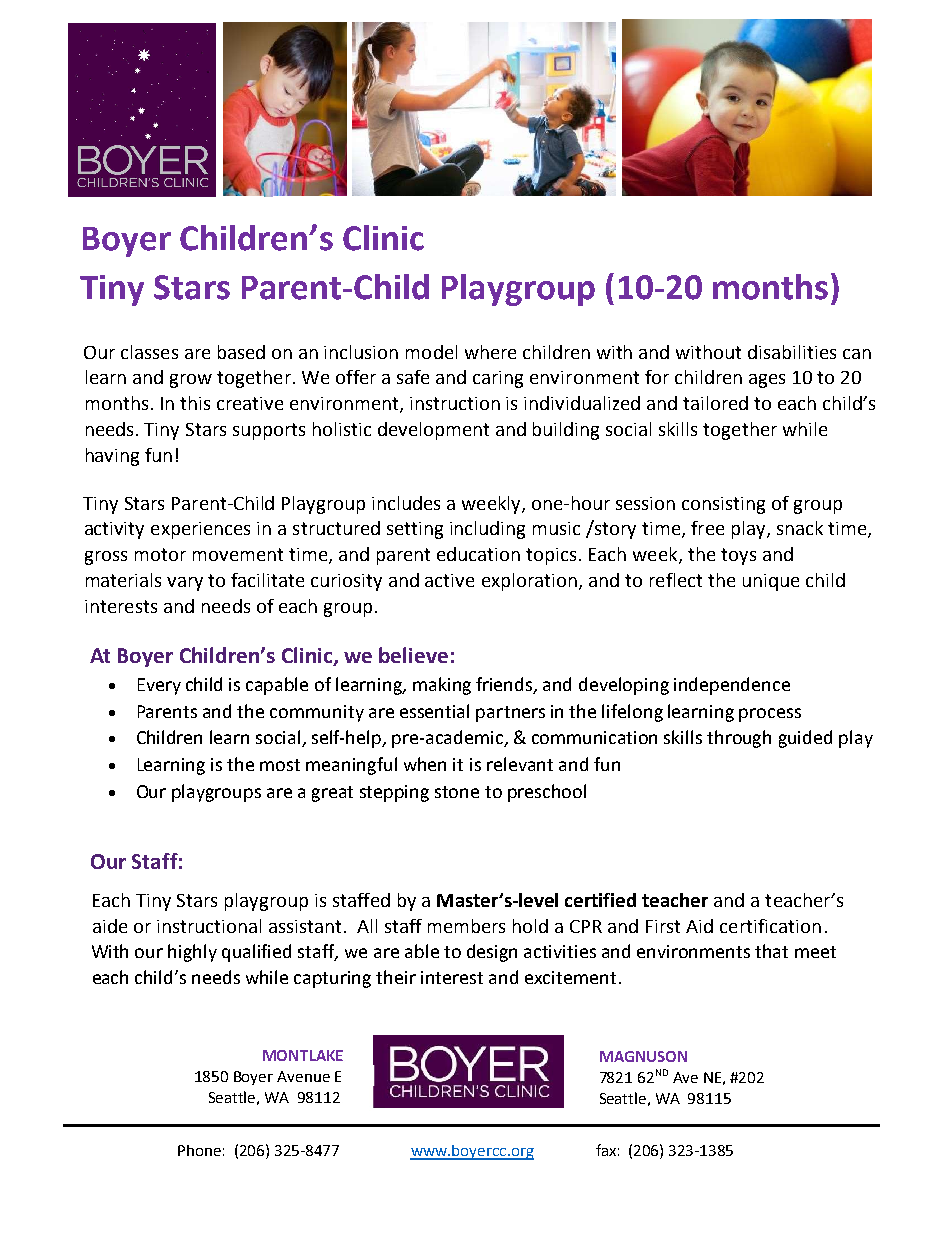  I want to click on process, so click(770, 715).
